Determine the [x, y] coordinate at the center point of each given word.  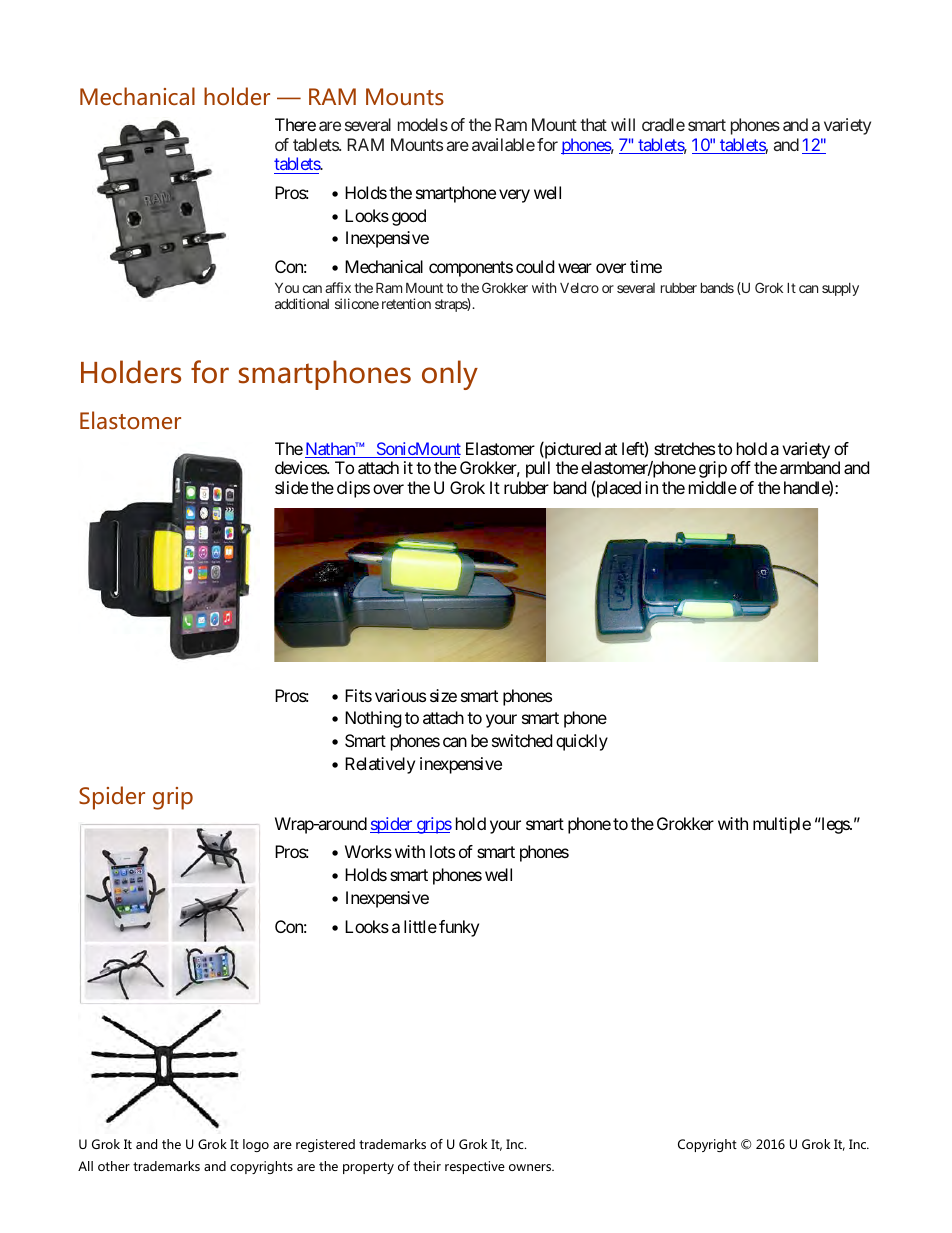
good [409, 217]
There [295, 124]
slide [291, 487]
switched [522, 740]
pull [538, 469]
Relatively [380, 765]
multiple [782, 825]
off [741, 467]
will [623, 124]
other [114, 1166]
